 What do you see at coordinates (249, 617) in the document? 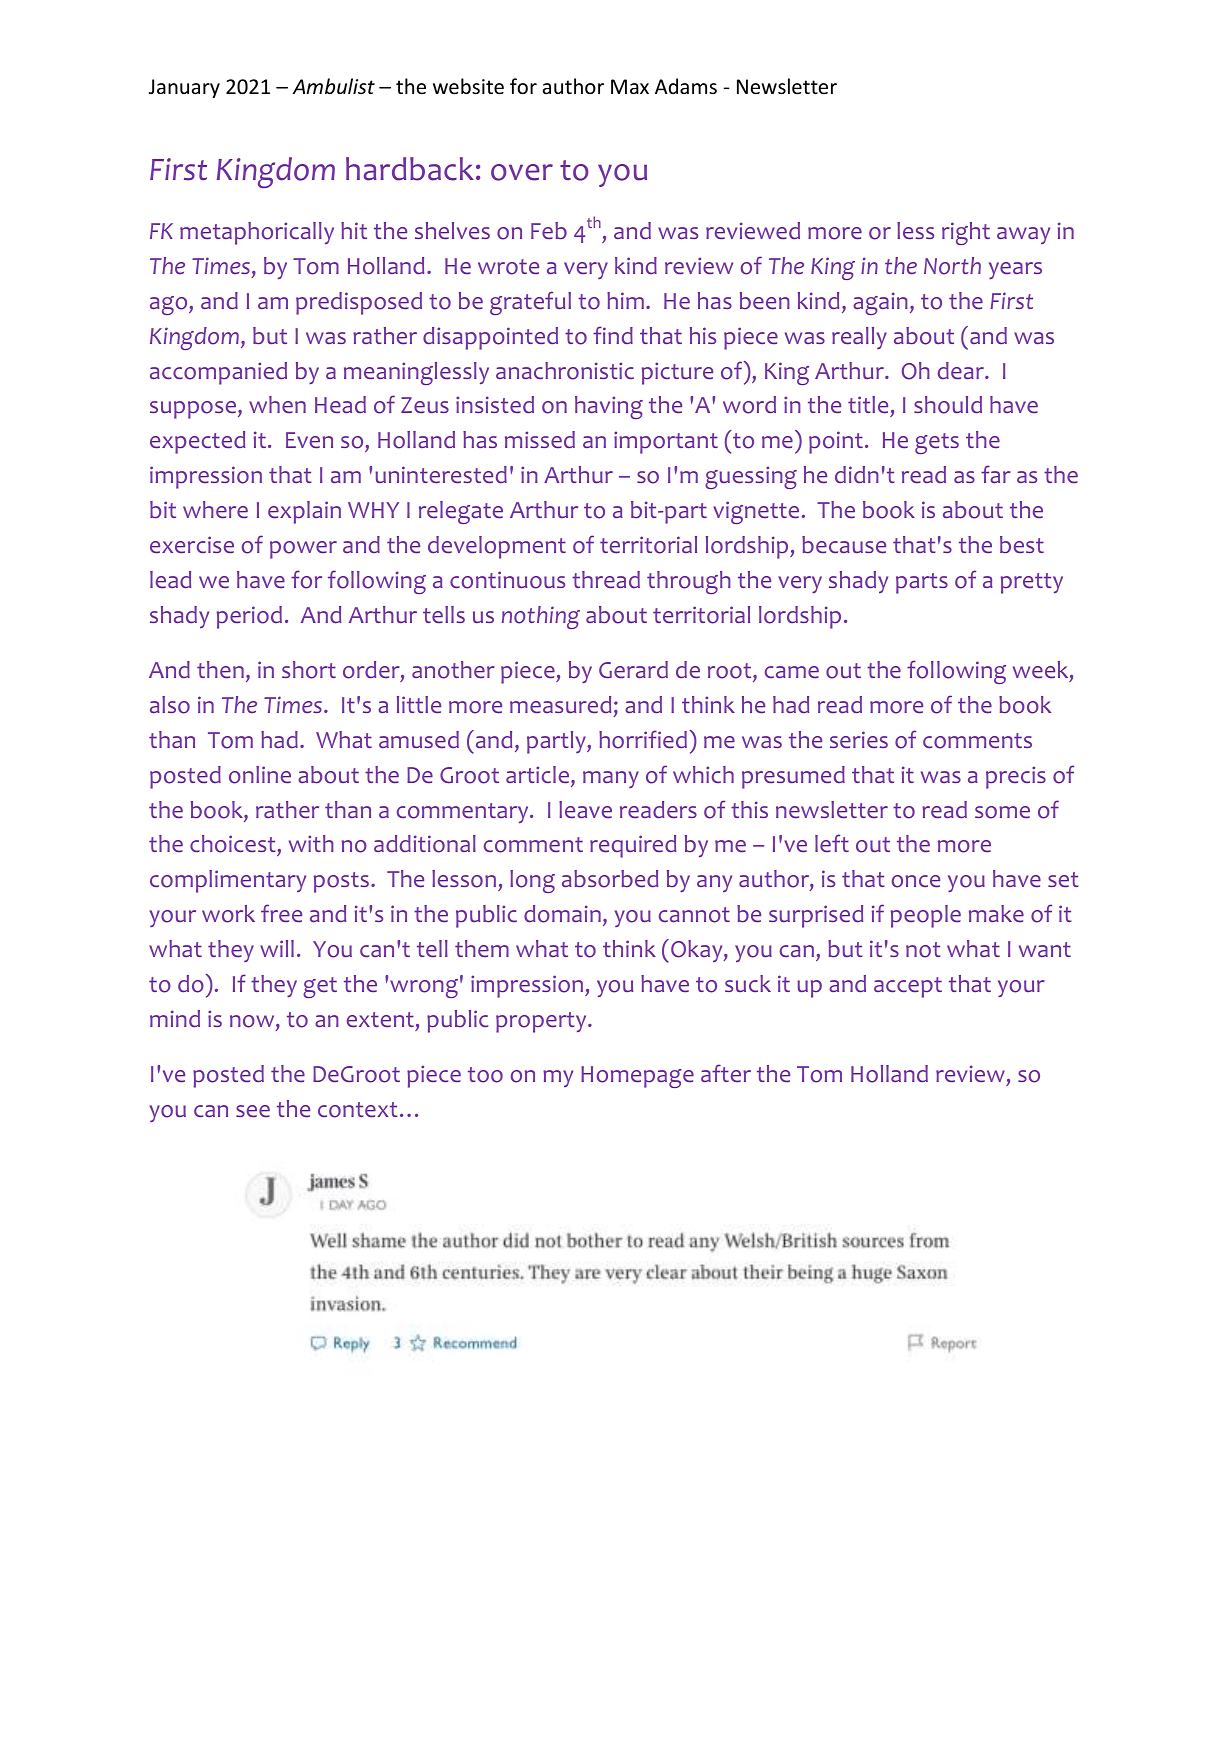
I see `period` at bounding box center [249, 617].
